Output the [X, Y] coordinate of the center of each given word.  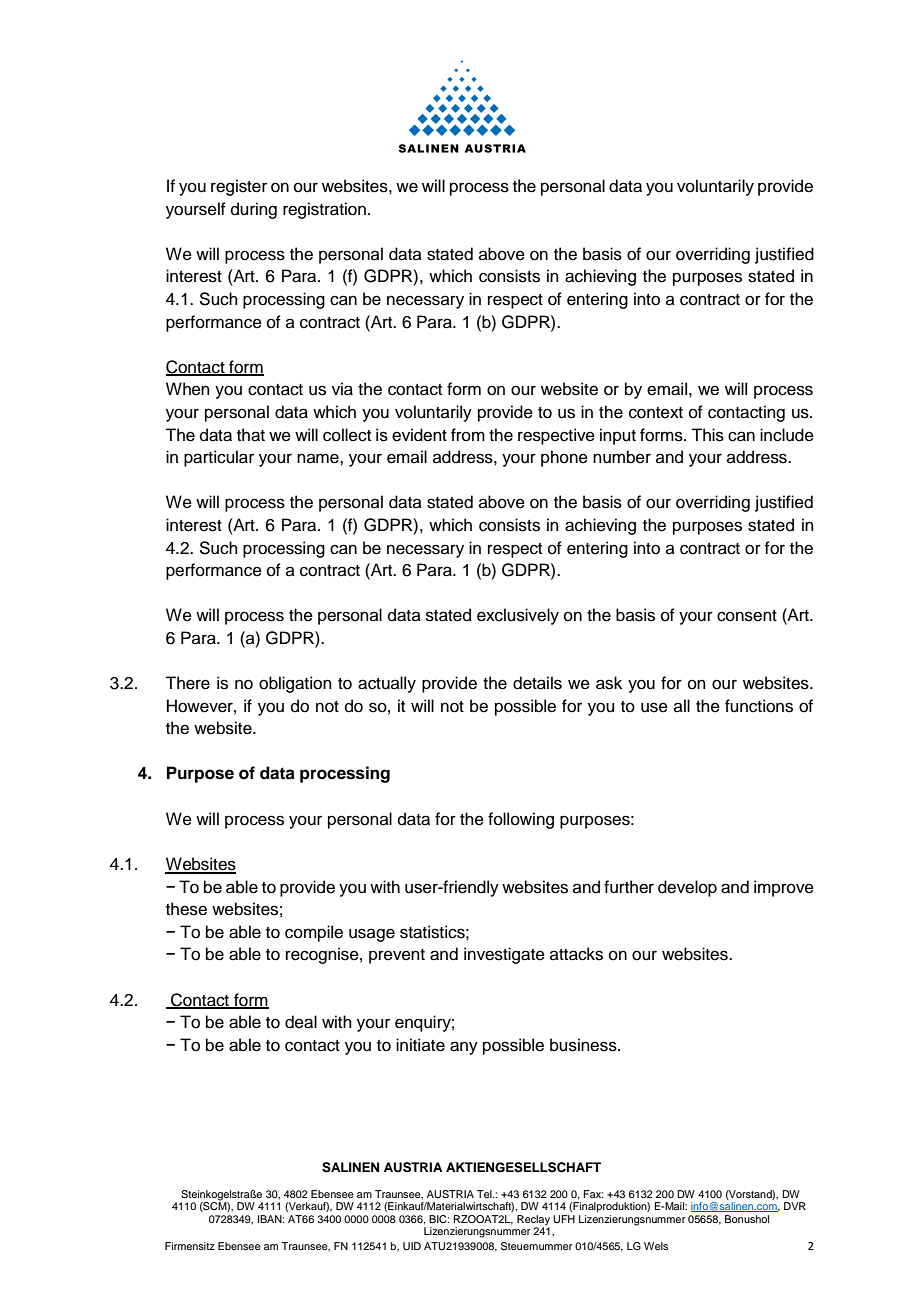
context [656, 413]
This [707, 435]
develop [687, 888]
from [468, 435]
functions [759, 706]
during [254, 210]
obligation [295, 684]
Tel [485, 1194]
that [251, 435]
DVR [795, 1206]
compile [314, 933]
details [537, 683]
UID [412, 1246]
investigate [504, 955]
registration [324, 210]
